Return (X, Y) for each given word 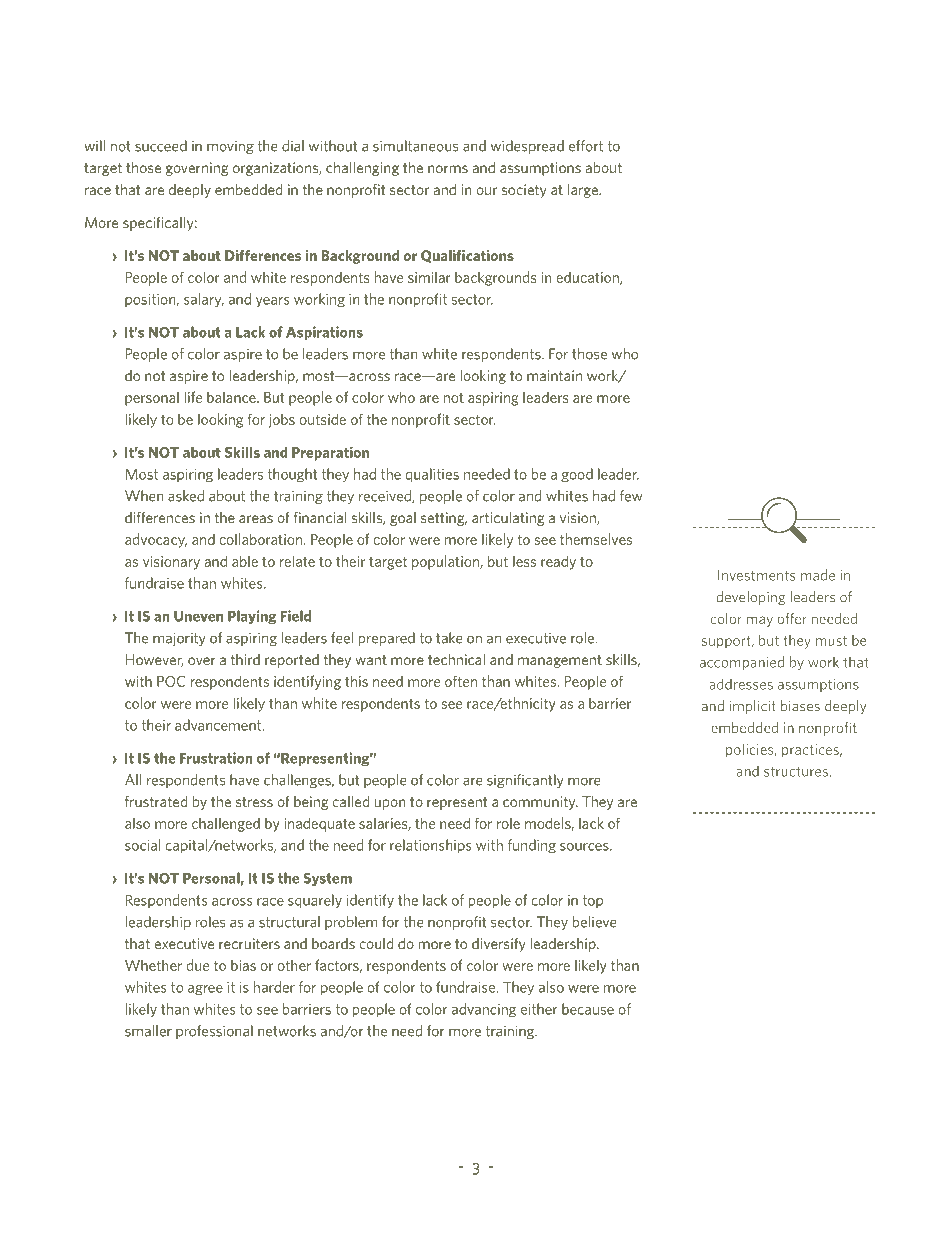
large (584, 191)
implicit (753, 707)
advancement (219, 725)
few (631, 496)
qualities (432, 475)
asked (186, 496)
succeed (161, 146)
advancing (483, 1010)
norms (448, 169)
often (461, 681)
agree (205, 990)
